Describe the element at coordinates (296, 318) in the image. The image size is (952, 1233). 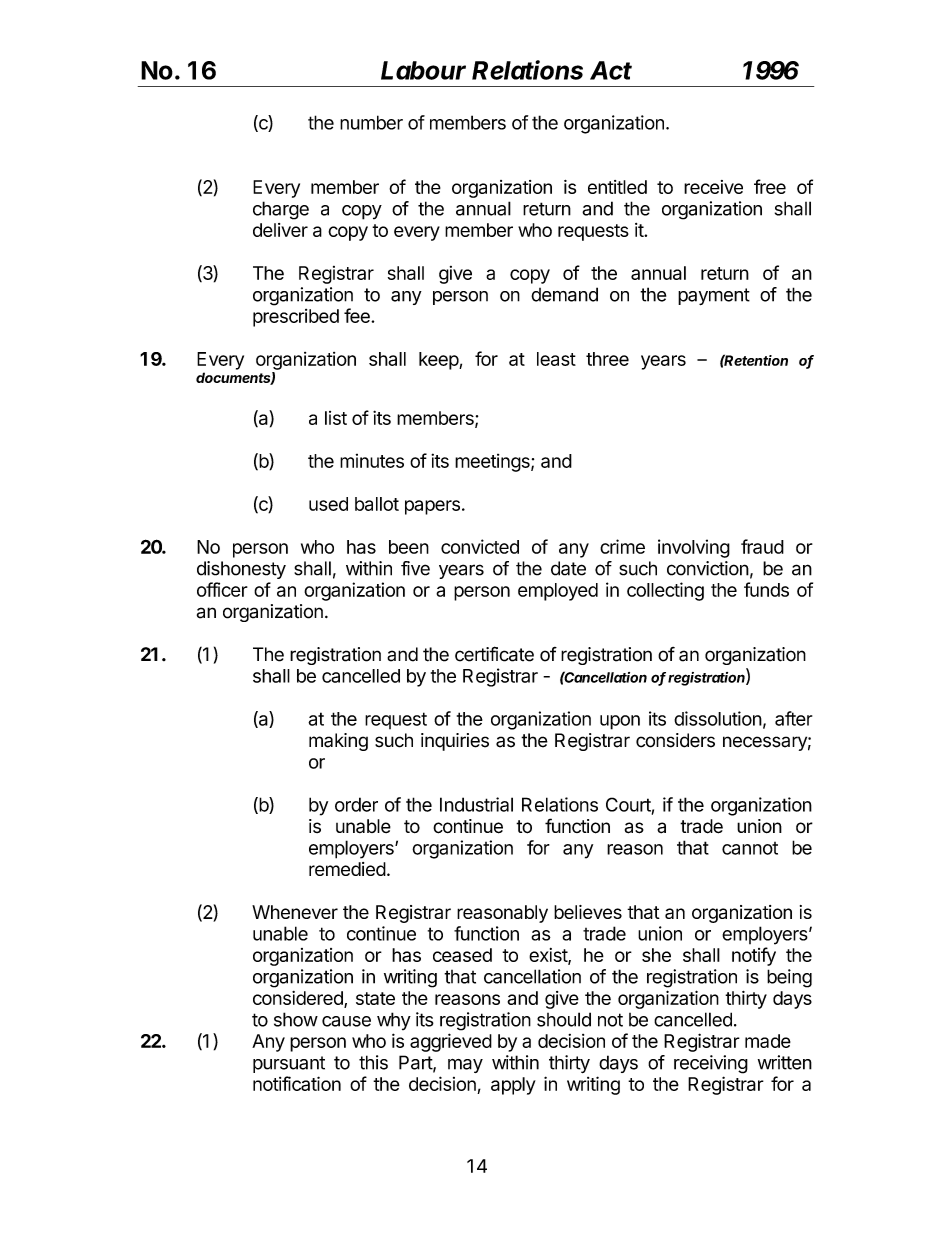
I see `prescribed` at that location.
